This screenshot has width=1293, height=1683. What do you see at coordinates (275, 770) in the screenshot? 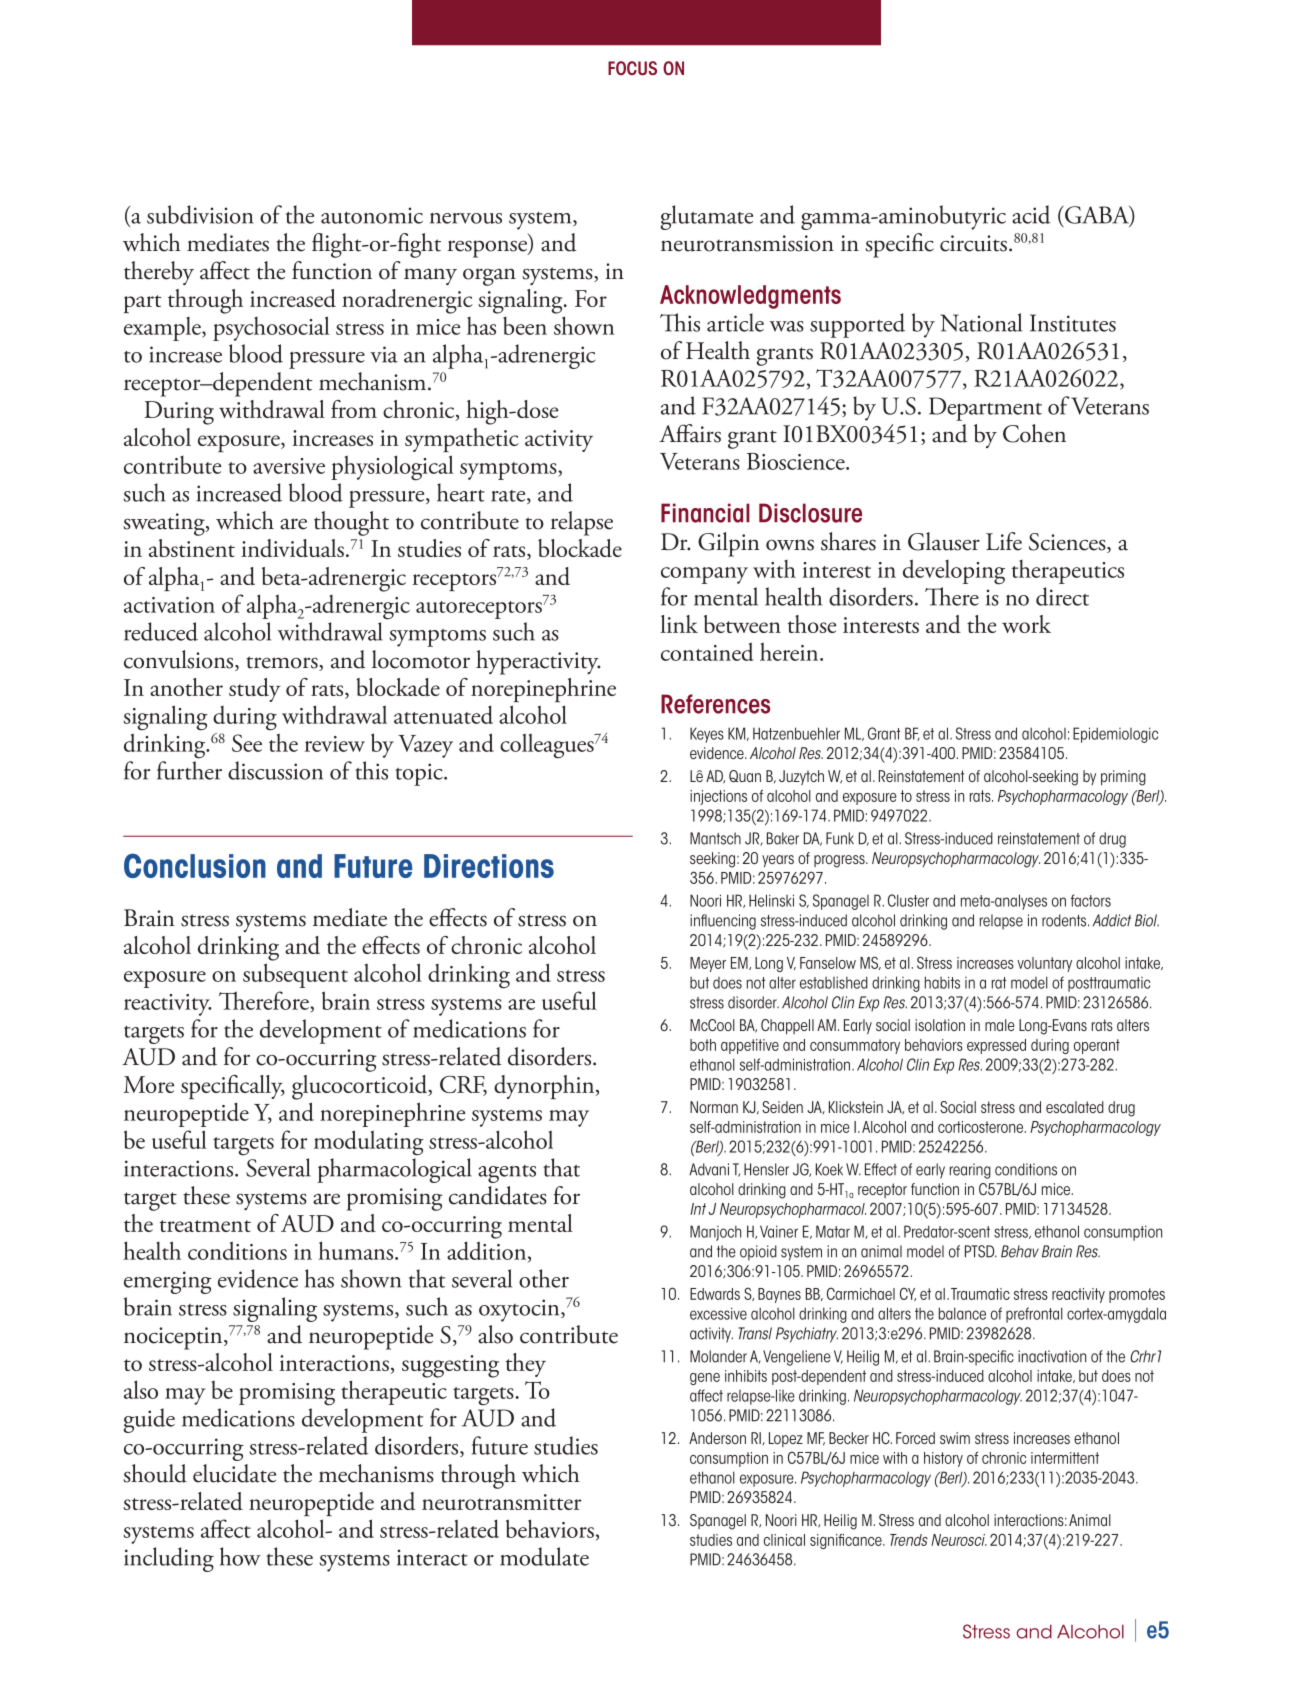
I see `discussion` at bounding box center [275, 770].
